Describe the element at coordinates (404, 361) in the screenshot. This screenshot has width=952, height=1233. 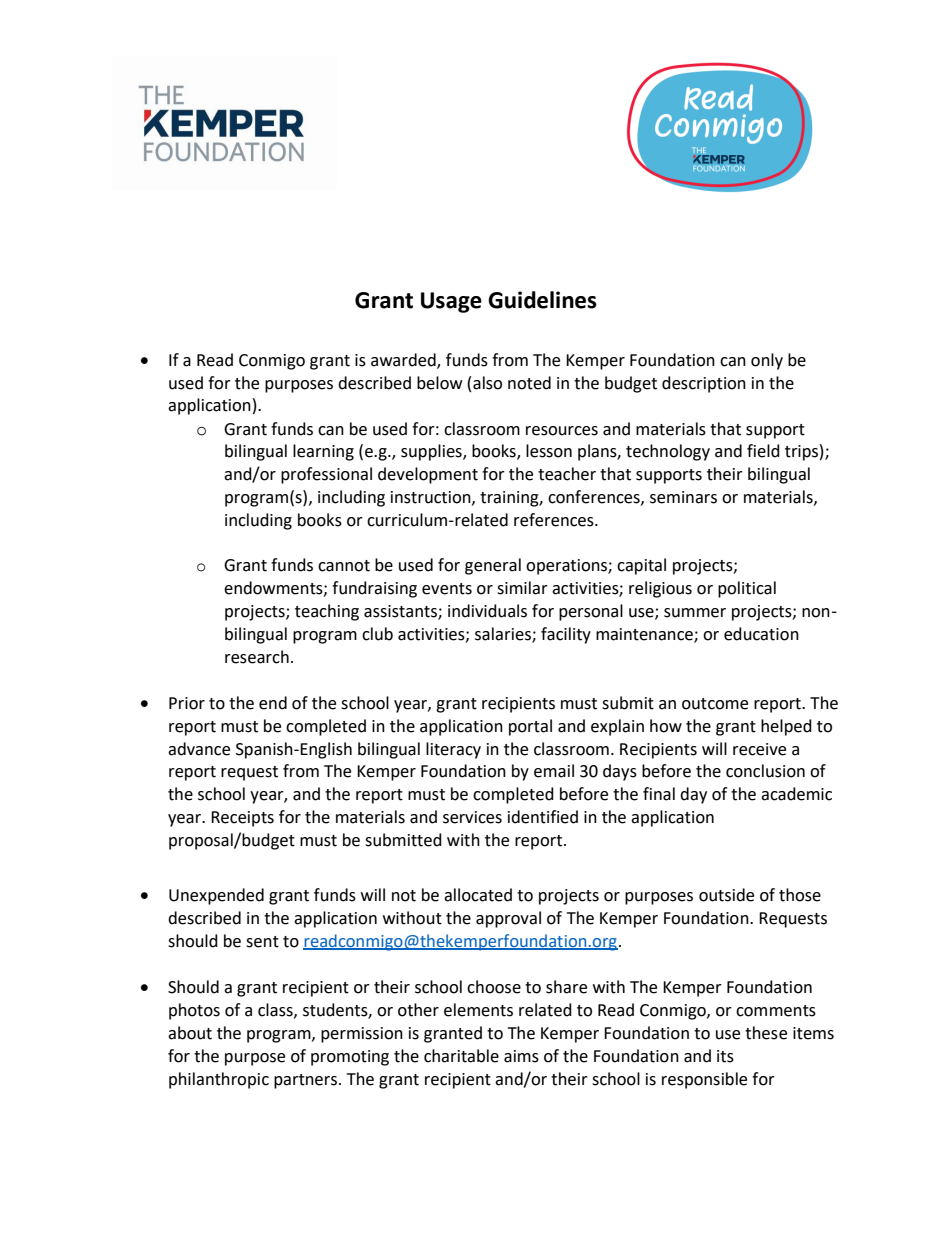
I see `awarded` at that location.
